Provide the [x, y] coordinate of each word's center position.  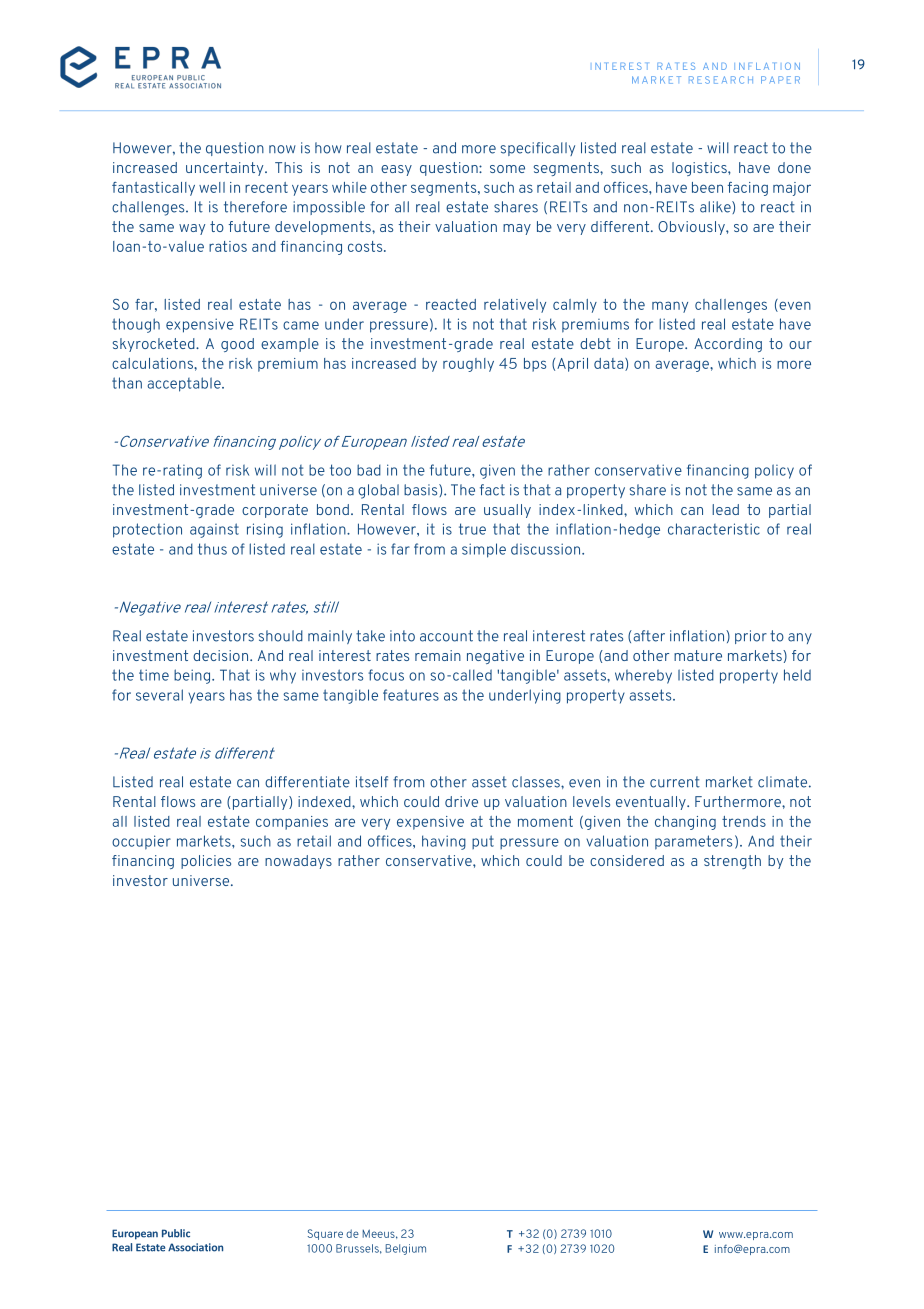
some [507, 169]
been [707, 187]
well [212, 187]
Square [325, 1234]
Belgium [405, 1249]
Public [176, 1233]
